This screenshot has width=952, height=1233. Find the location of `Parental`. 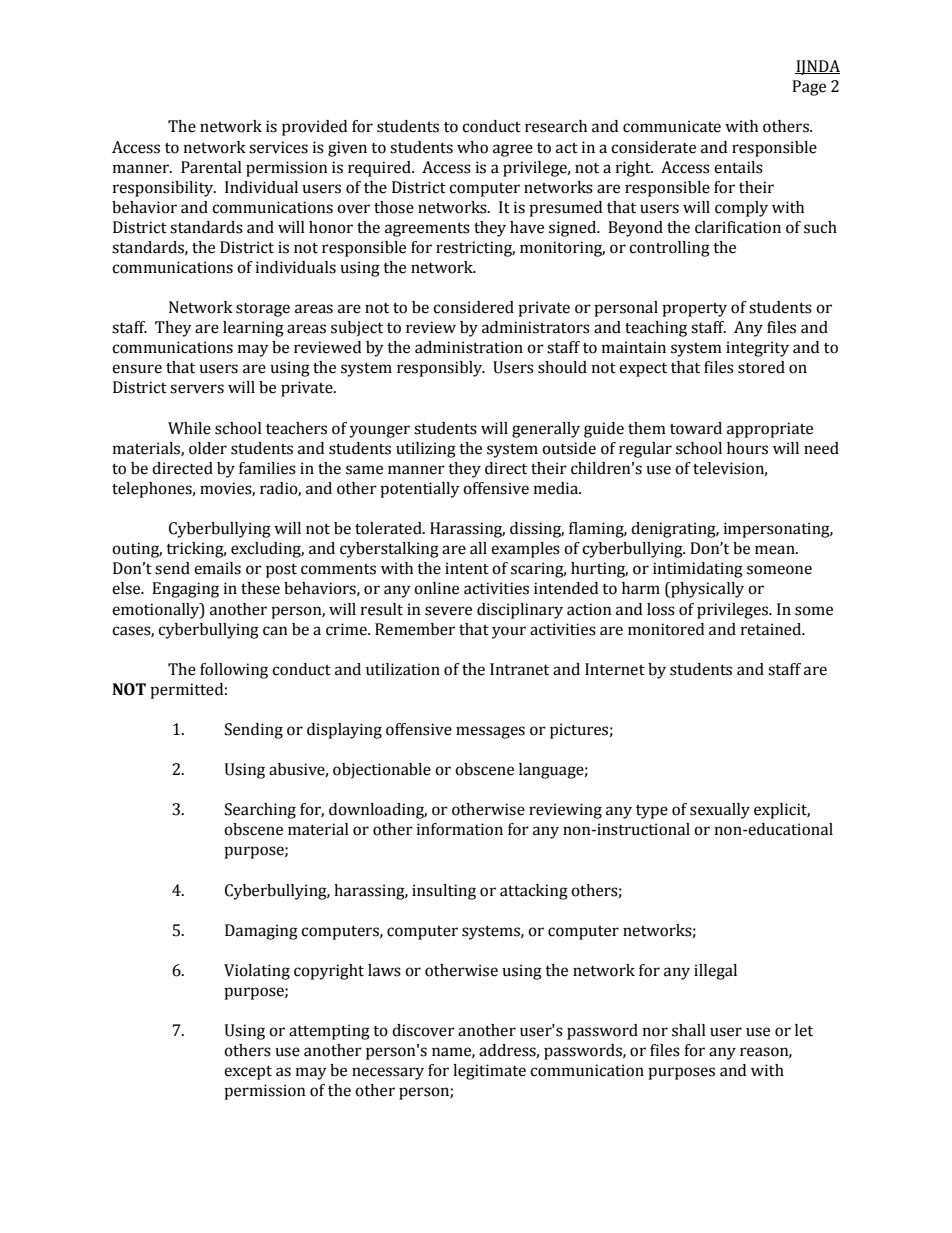

Parental is located at coordinates (211, 167).
